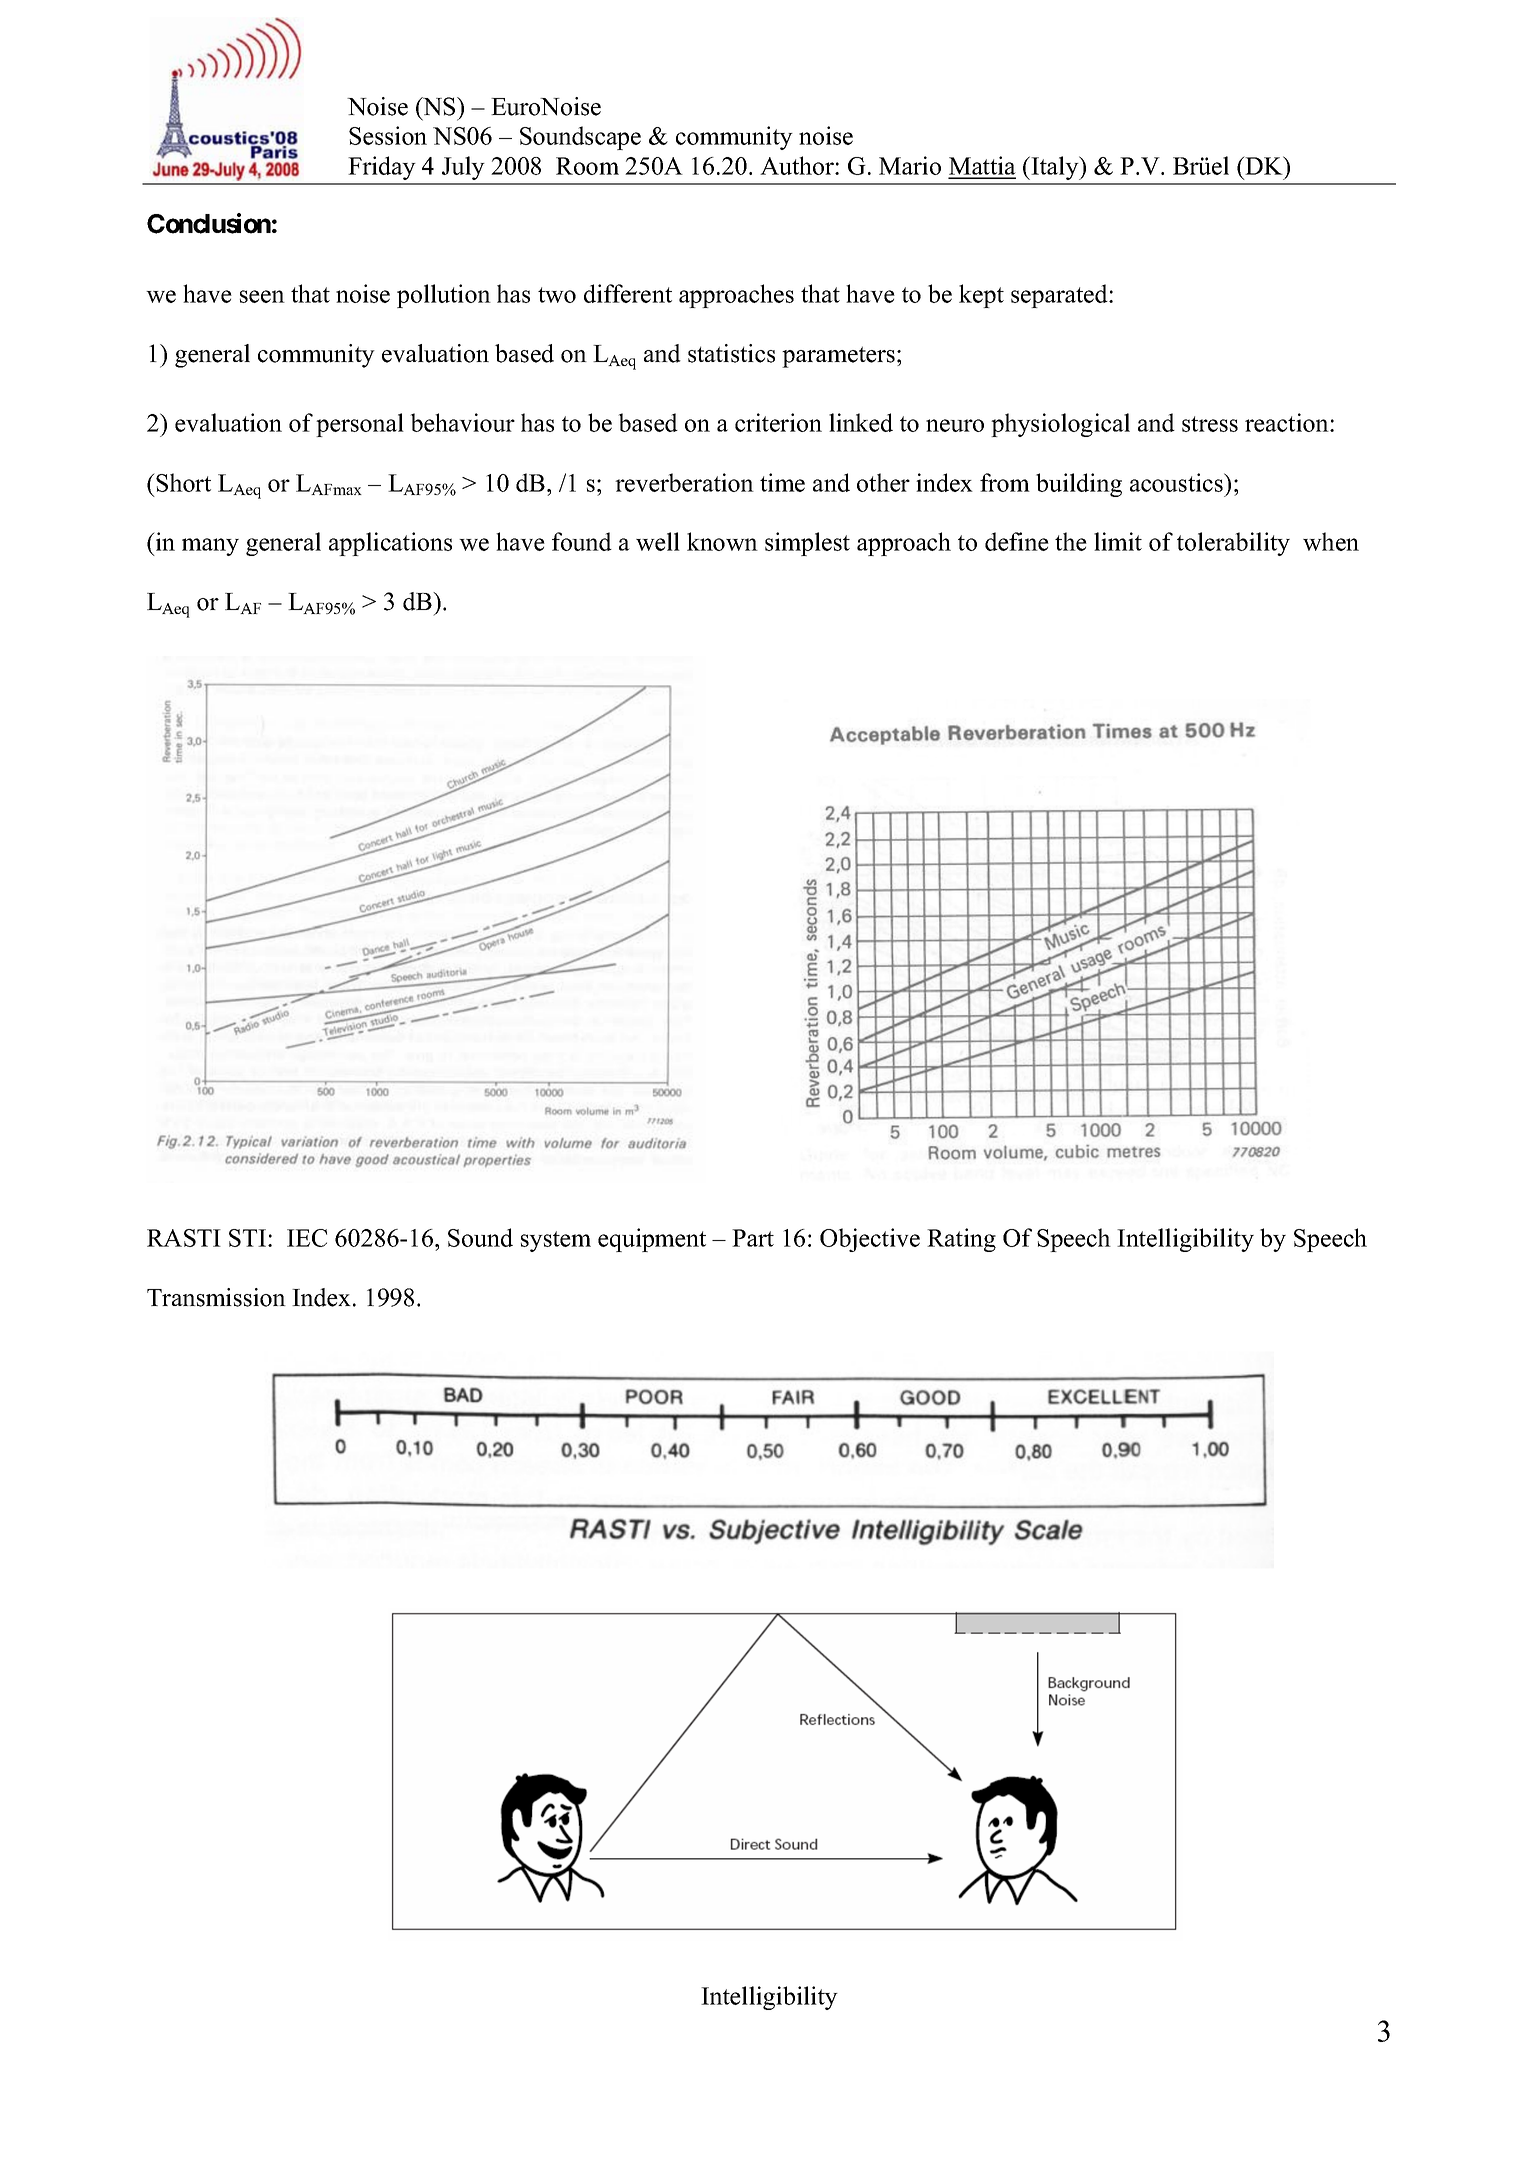  What do you see at coordinates (388, 135) in the screenshot?
I see `Session` at bounding box center [388, 135].
